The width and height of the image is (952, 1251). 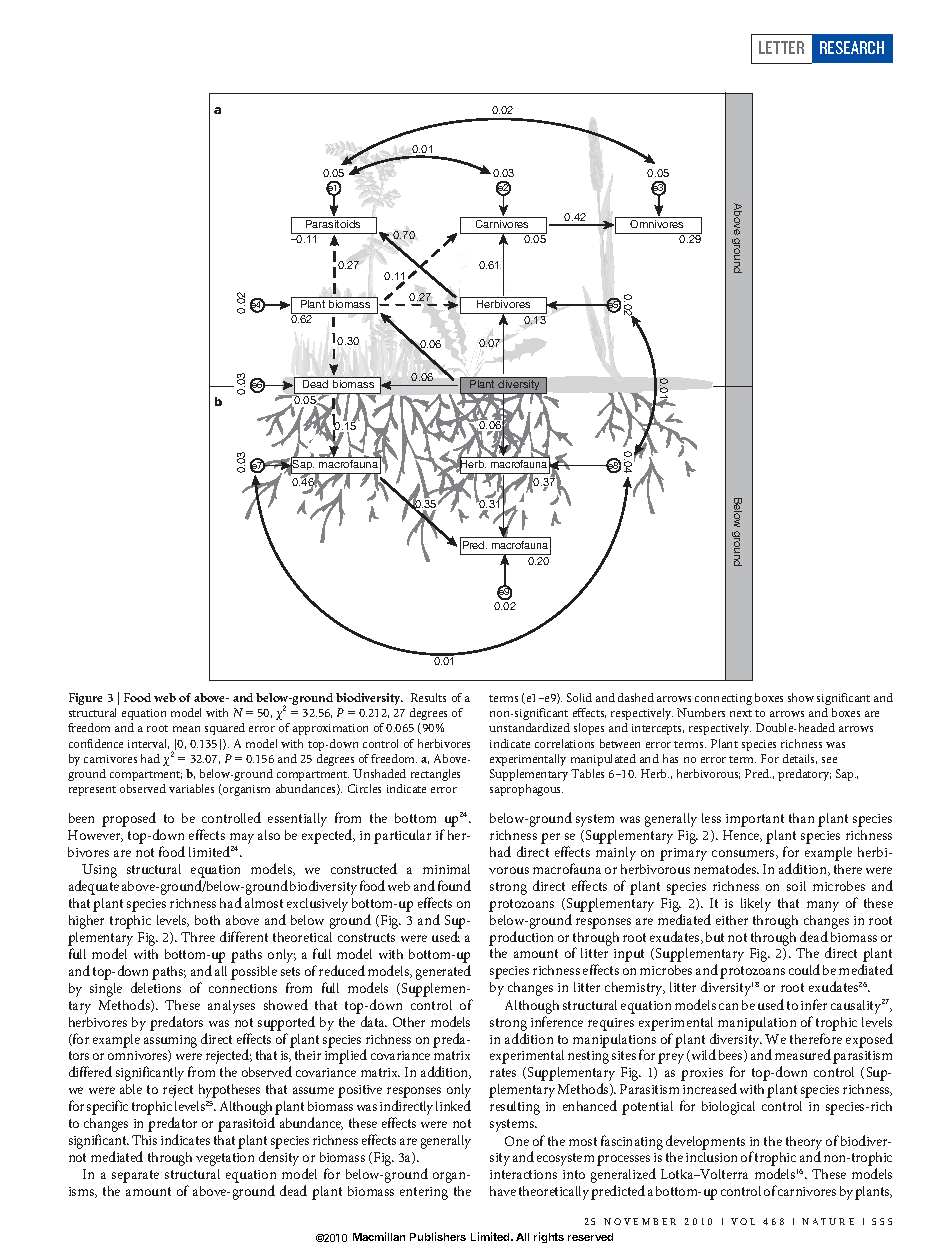 What do you see at coordinates (135, 1176) in the image?
I see `separate` at bounding box center [135, 1176].
